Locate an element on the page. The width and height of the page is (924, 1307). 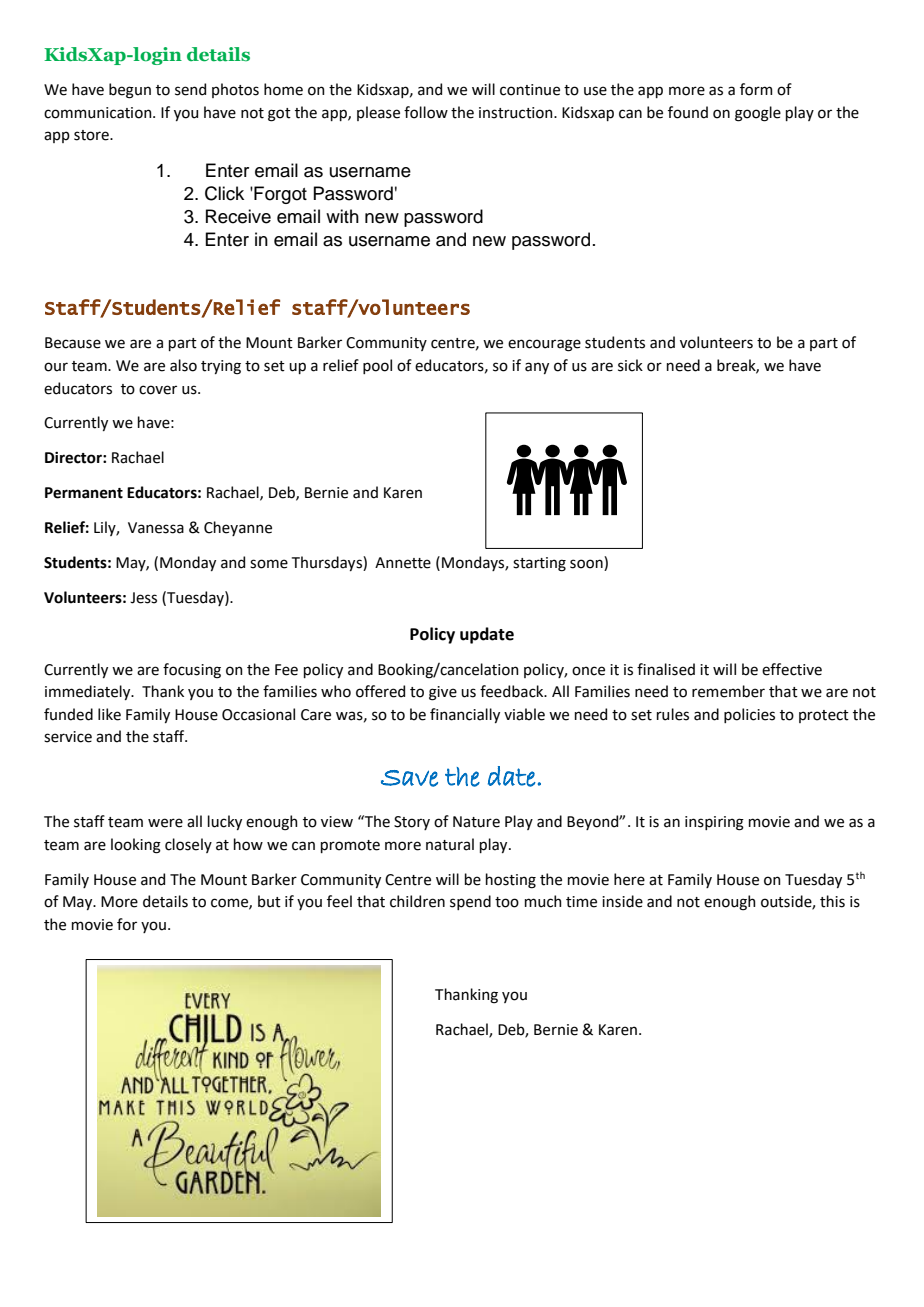
soon is located at coordinates (587, 565).
